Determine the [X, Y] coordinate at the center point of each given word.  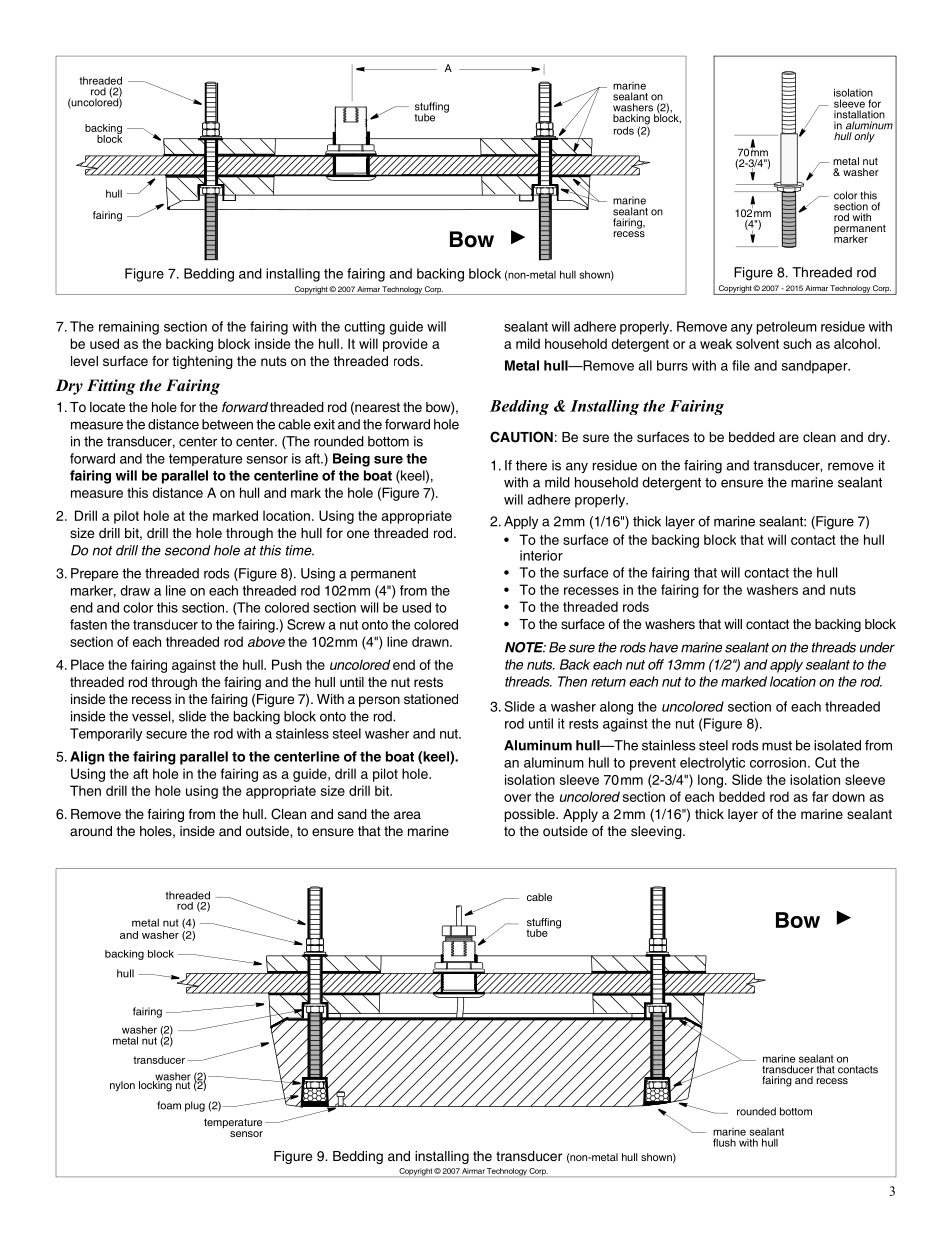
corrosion [778, 762]
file [741, 365]
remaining [129, 328]
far [820, 796]
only [864, 137]
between [227, 424]
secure [166, 735]
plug [195, 1106]
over [517, 798]
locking [156, 1085]
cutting [364, 328]
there [531, 465]
